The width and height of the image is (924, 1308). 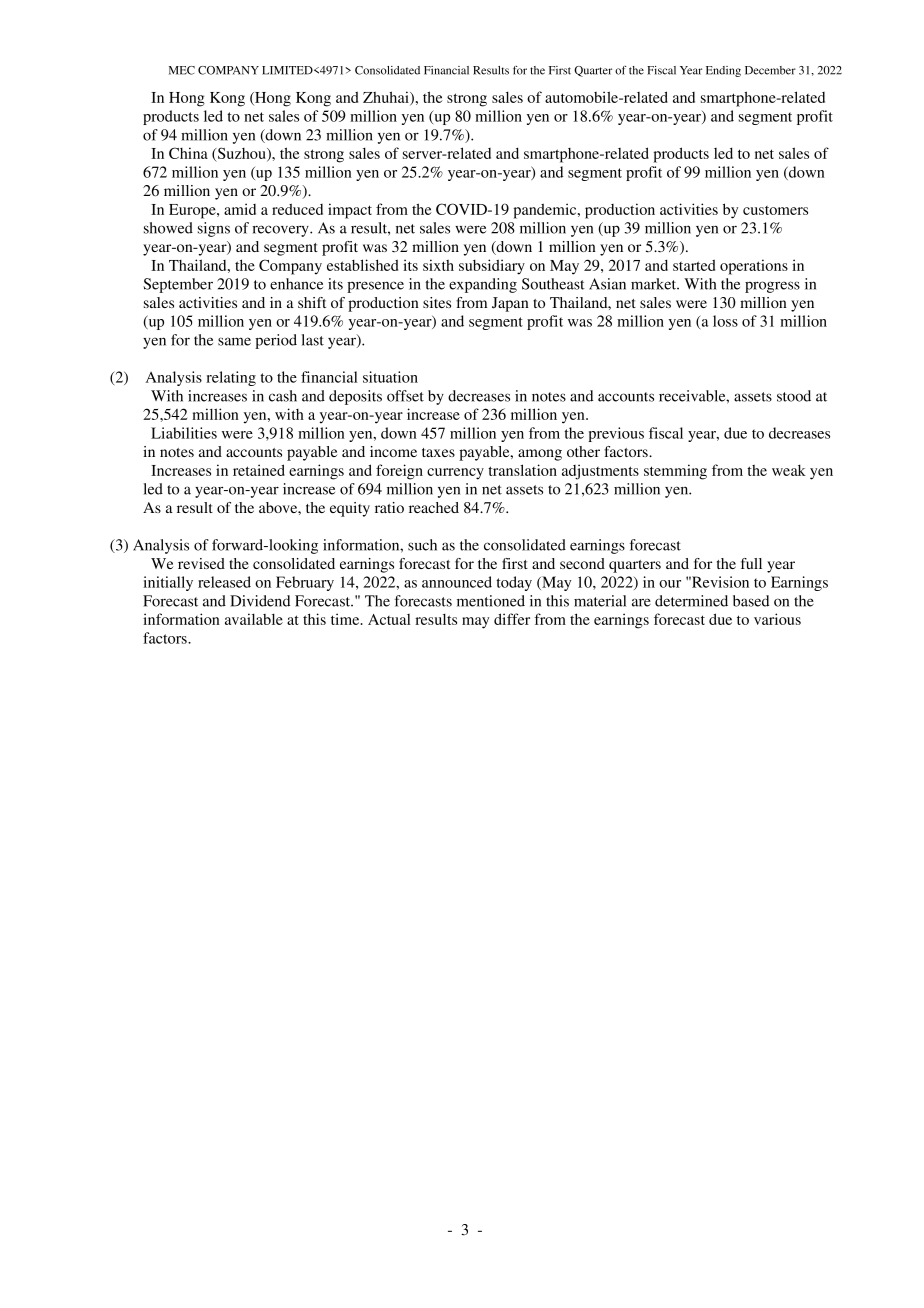 I want to click on December, so click(x=770, y=70).
